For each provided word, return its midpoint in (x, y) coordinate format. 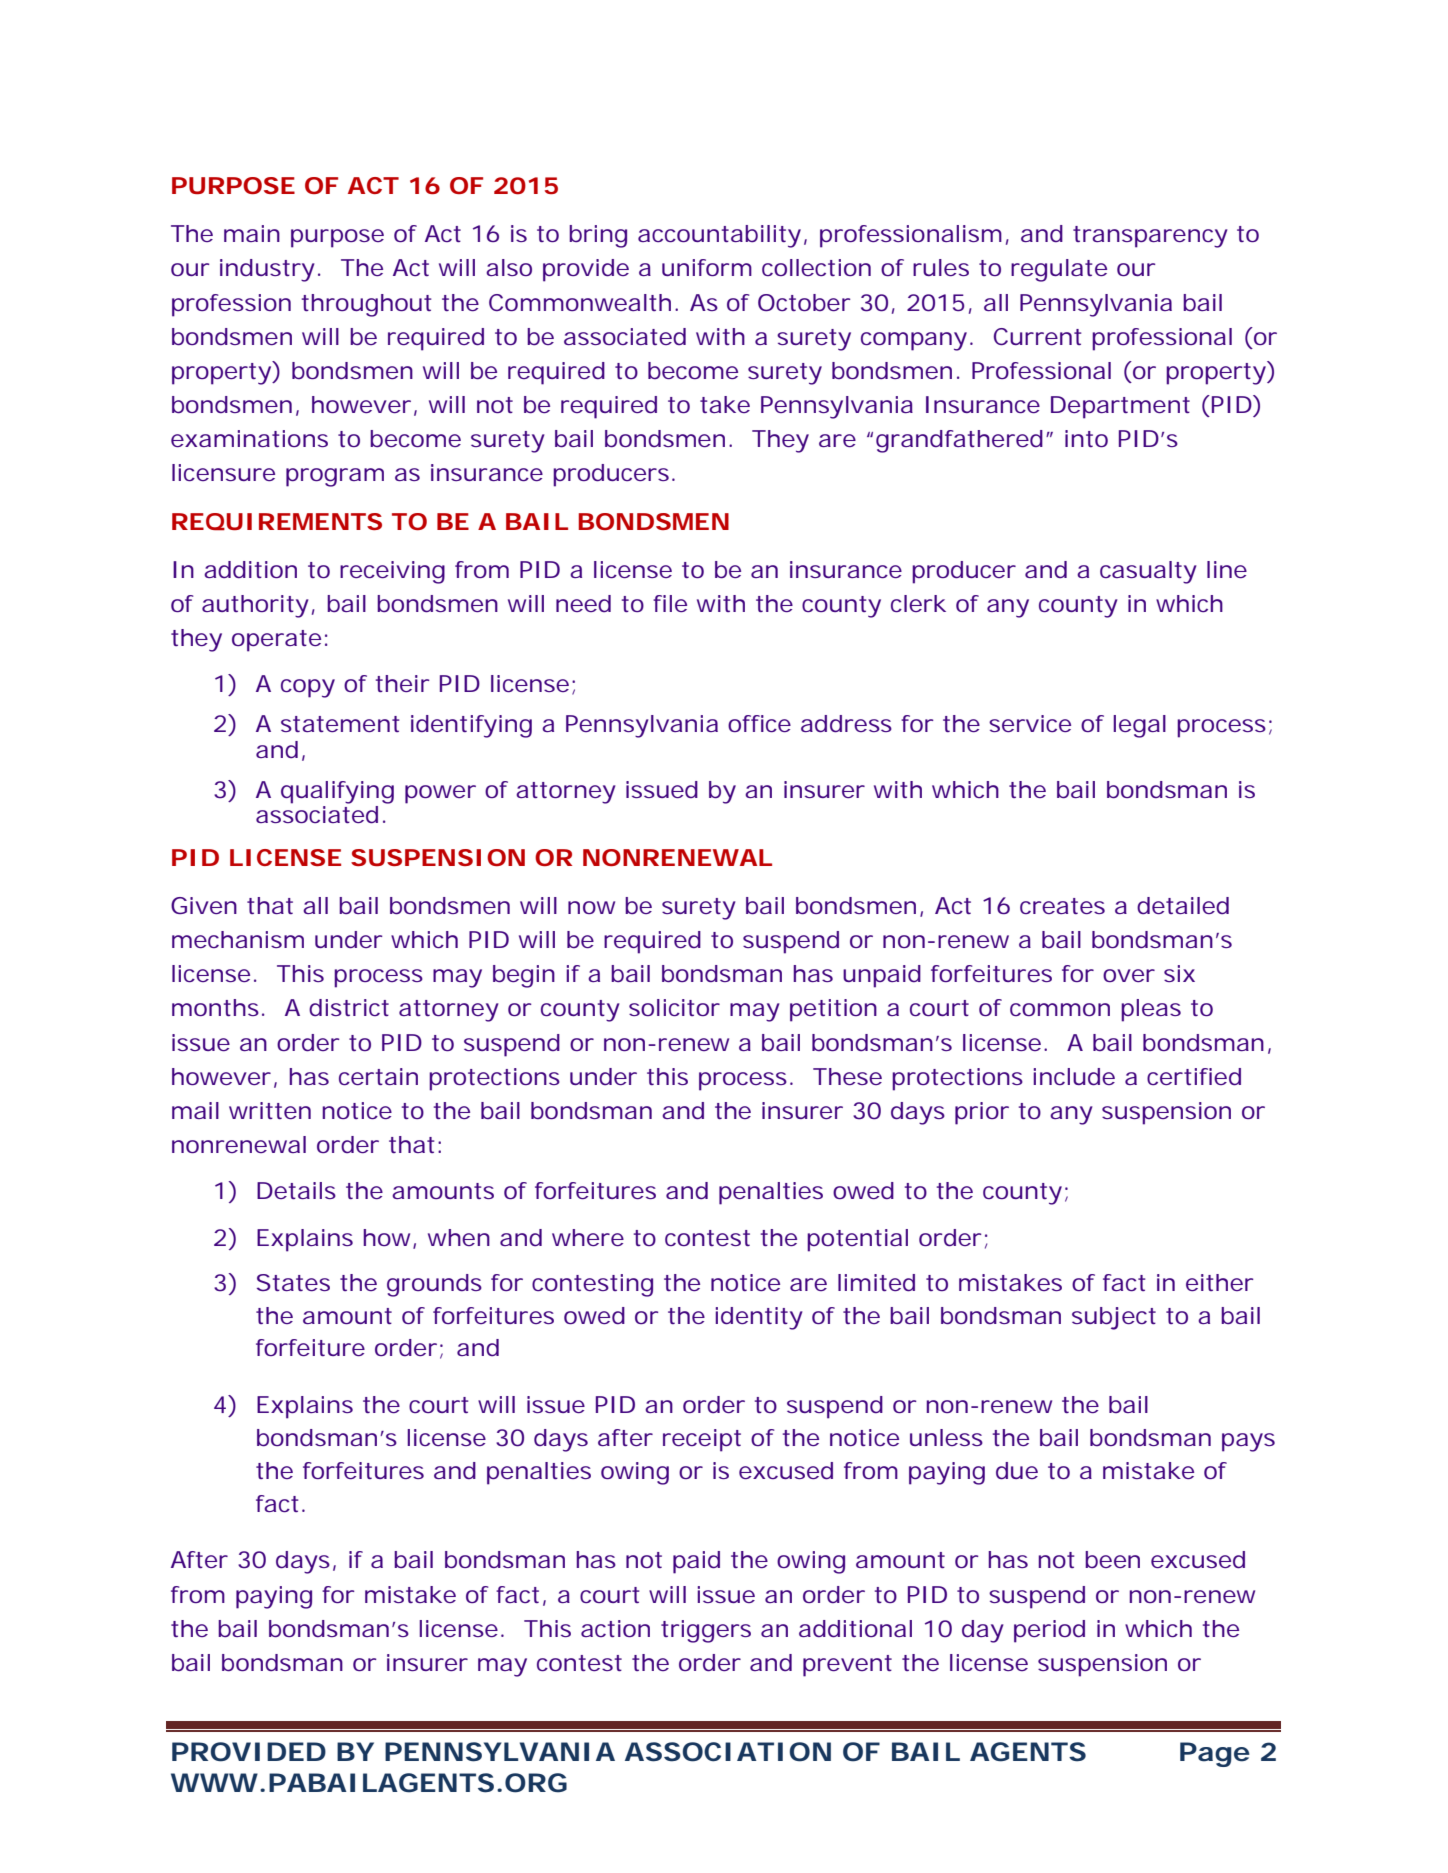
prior (981, 1113)
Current (1037, 336)
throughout (366, 305)
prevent (847, 1666)
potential (857, 1240)
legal (1140, 726)
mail (195, 1110)
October (804, 302)
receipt (702, 1440)
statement (340, 724)
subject (1114, 1318)
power (440, 794)
